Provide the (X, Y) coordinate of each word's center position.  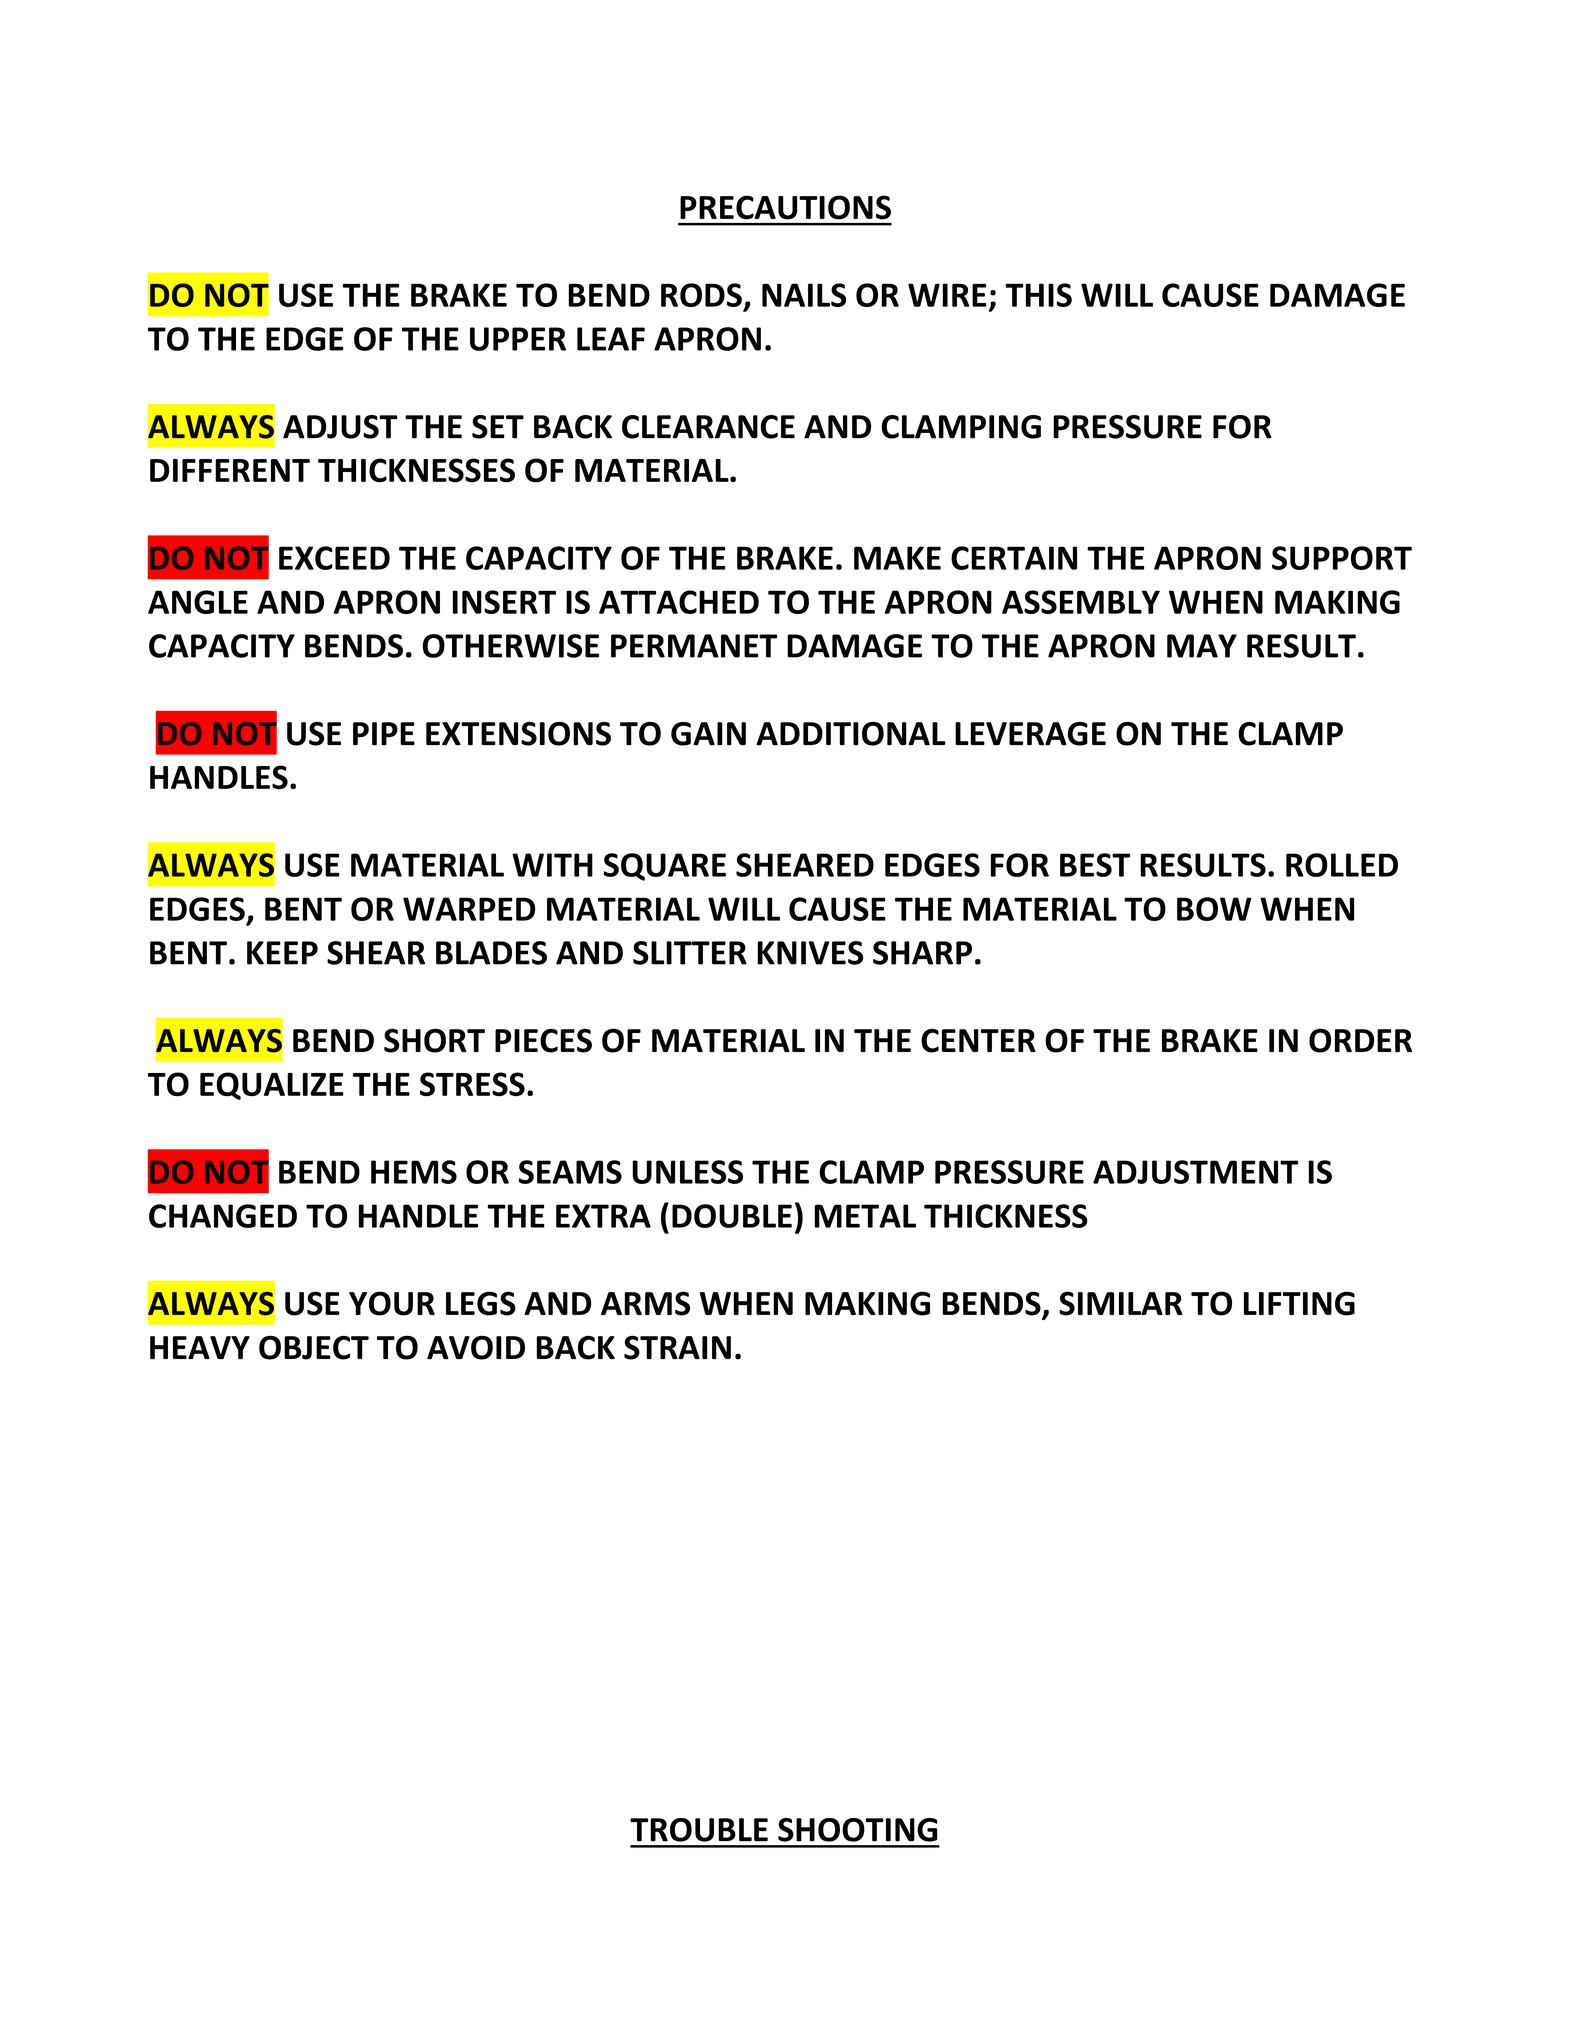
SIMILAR (1121, 1303)
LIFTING (1299, 1303)
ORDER (1360, 1041)
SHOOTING (858, 1830)
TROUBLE (699, 1830)
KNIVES (810, 953)
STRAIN (677, 1348)
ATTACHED (679, 602)
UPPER (518, 339)
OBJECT (314, 1348)
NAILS (804, 295)
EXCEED (334, 558)
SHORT (434, 1041)
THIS (1038, 295)
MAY (1202, 646)
